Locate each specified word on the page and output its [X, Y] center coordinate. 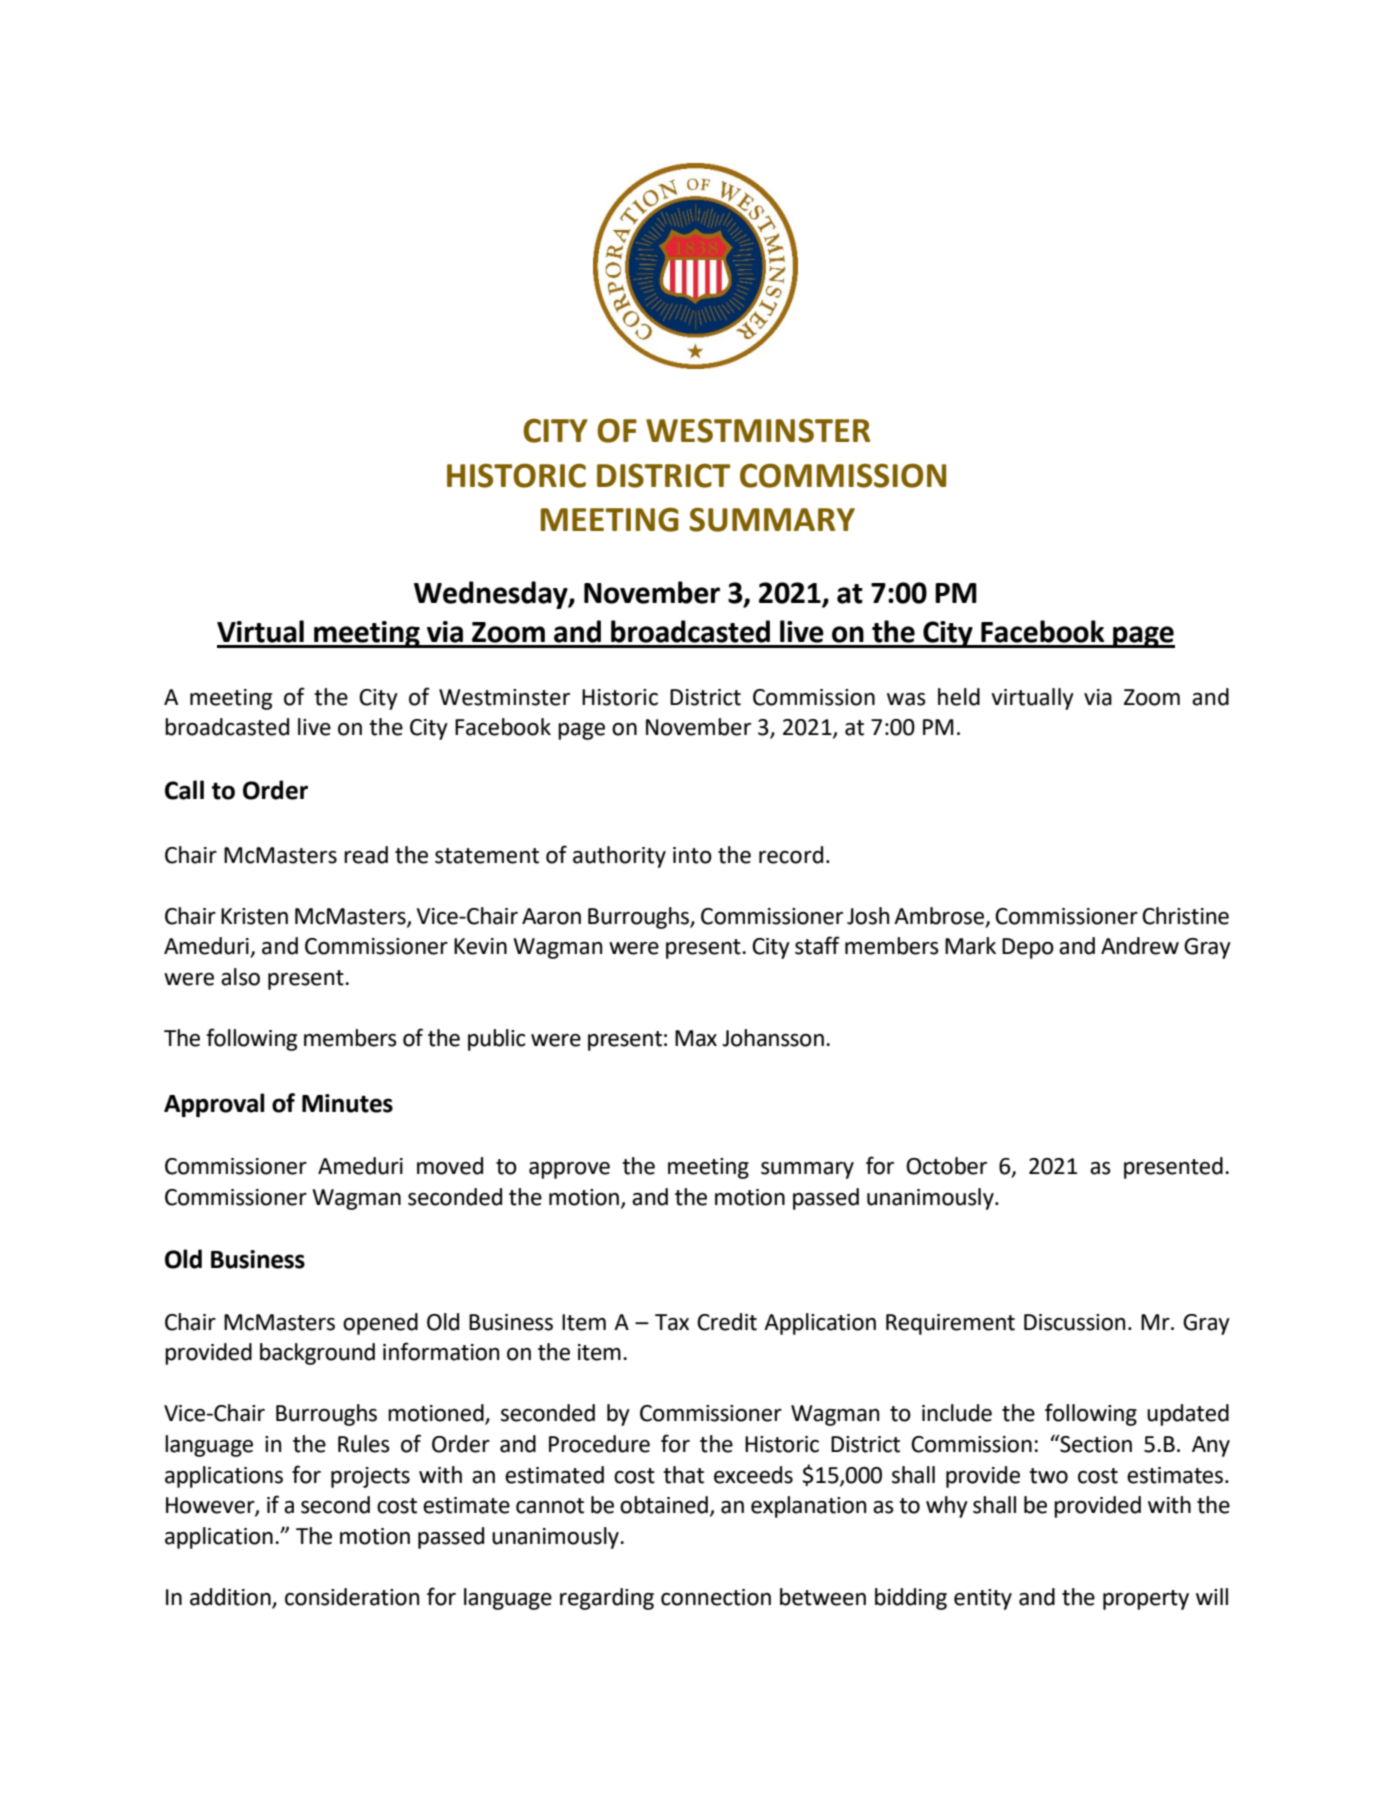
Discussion [1074, 1322]
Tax [672, 1322]
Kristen [254, 916]
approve [569, 1170]
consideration [352, 1597]
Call [184, 790]
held [959, 697]
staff [817, 945]
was [906, 699]
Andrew [1140, 946]
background [317, 1354]
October [946, 1166]
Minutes [347, 1103]
